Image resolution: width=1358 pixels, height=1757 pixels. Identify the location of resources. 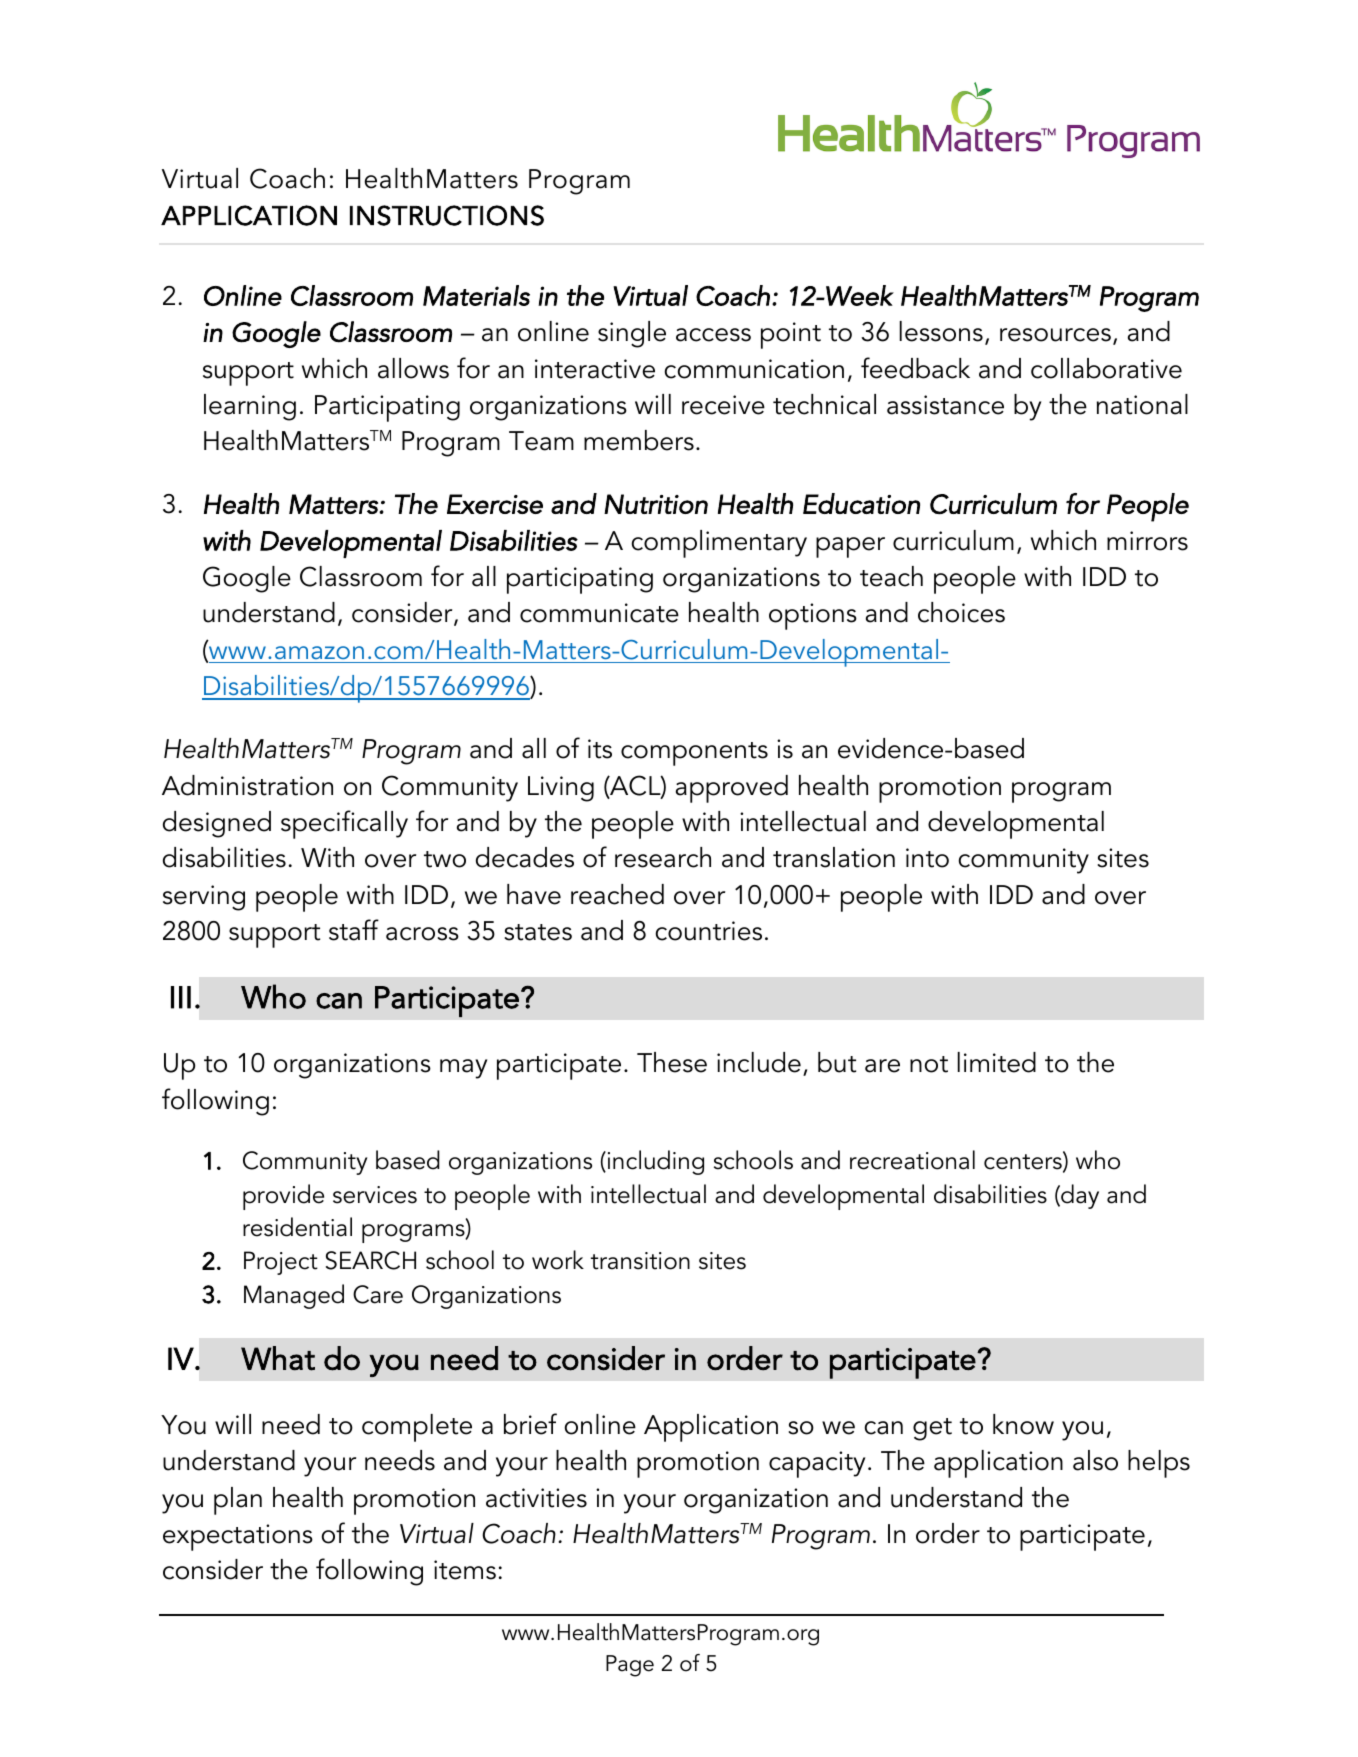
(1055, 335).
